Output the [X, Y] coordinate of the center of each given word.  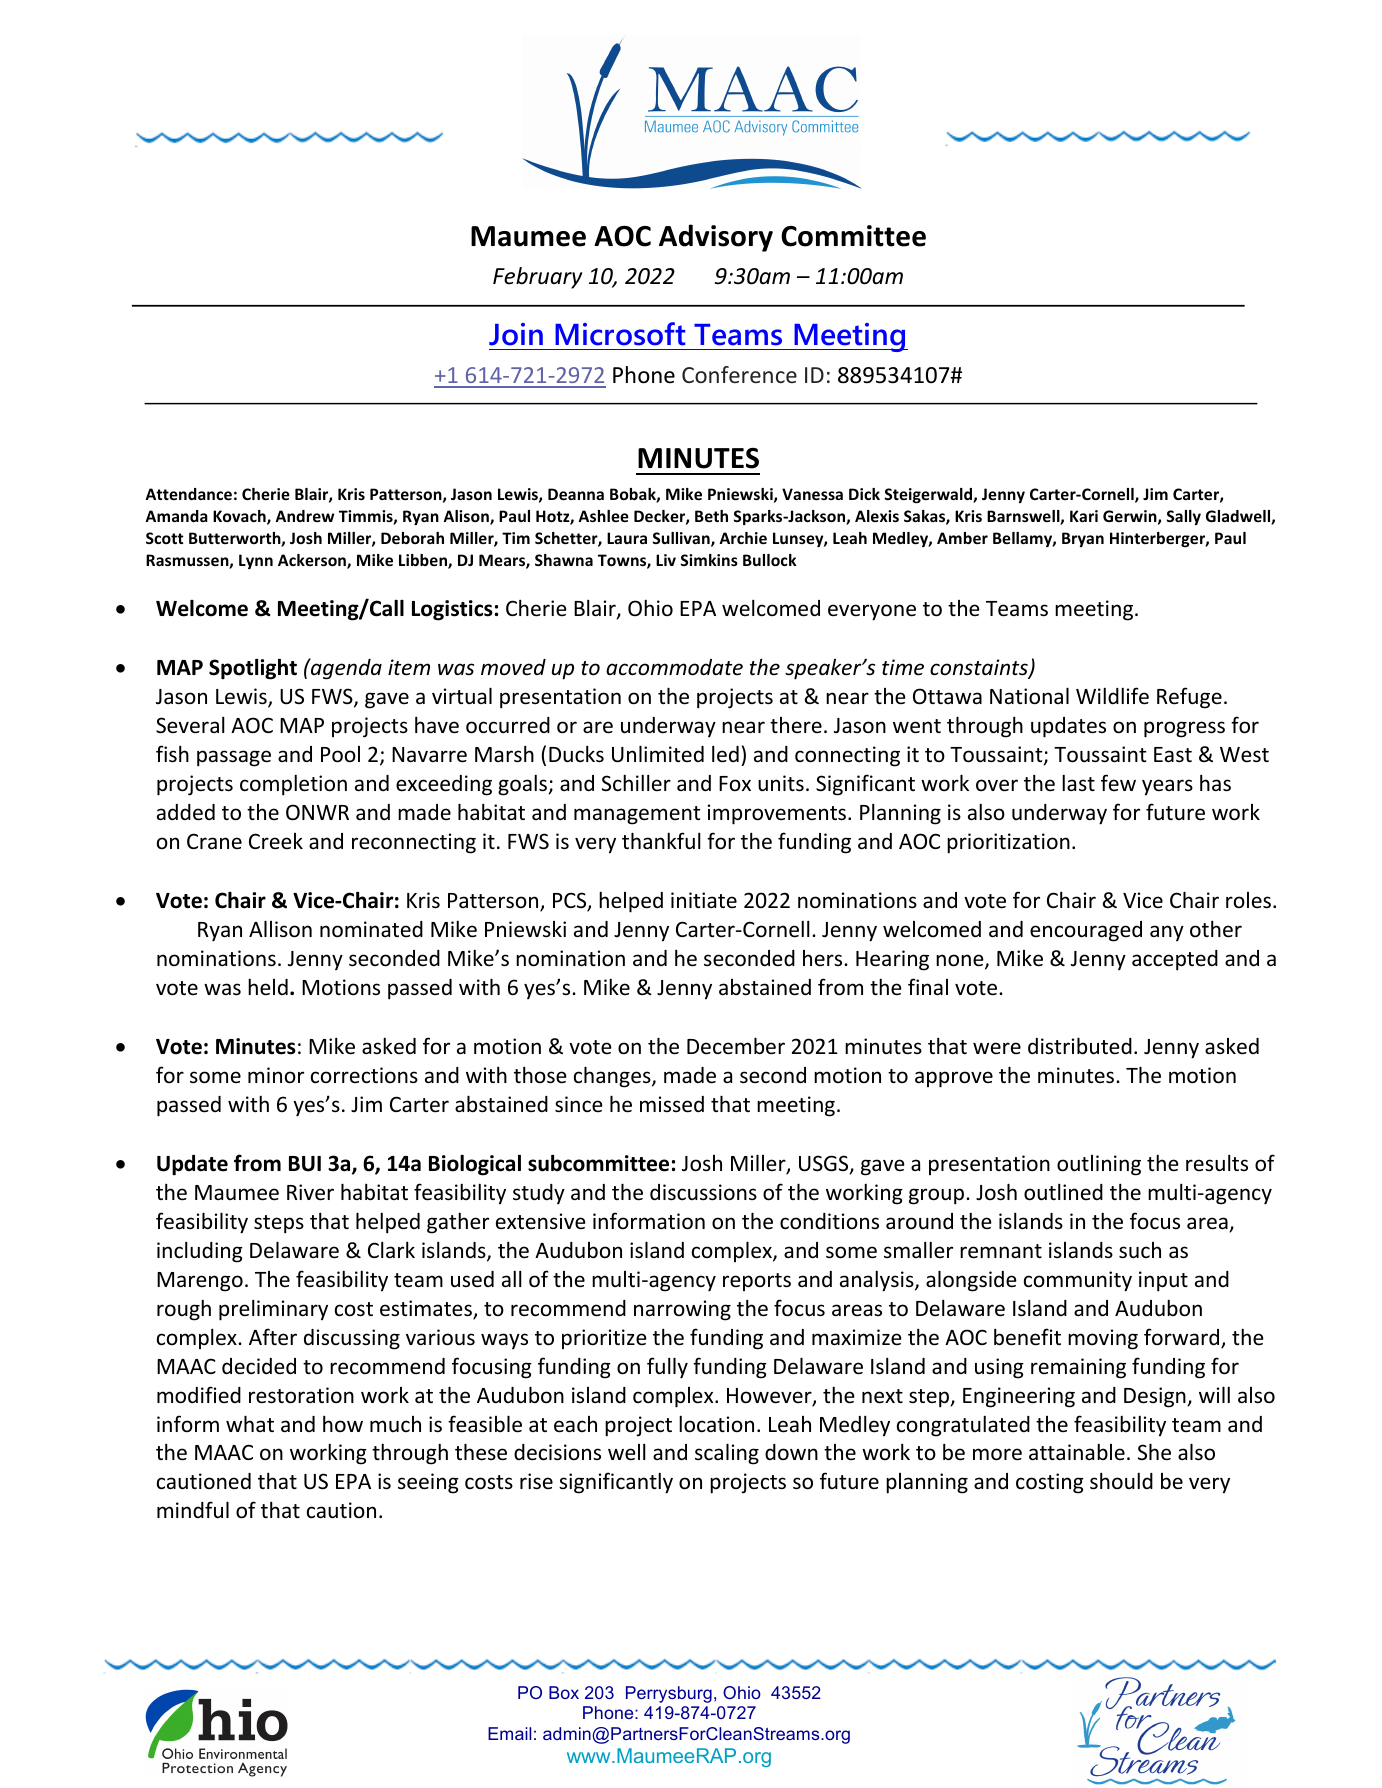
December [736, 1046]
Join [516, 334]
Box [564, 1692]
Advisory [716, 238]
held [268, 987]
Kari [1084, 516]
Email [509, 1733]
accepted [1175, 960]
